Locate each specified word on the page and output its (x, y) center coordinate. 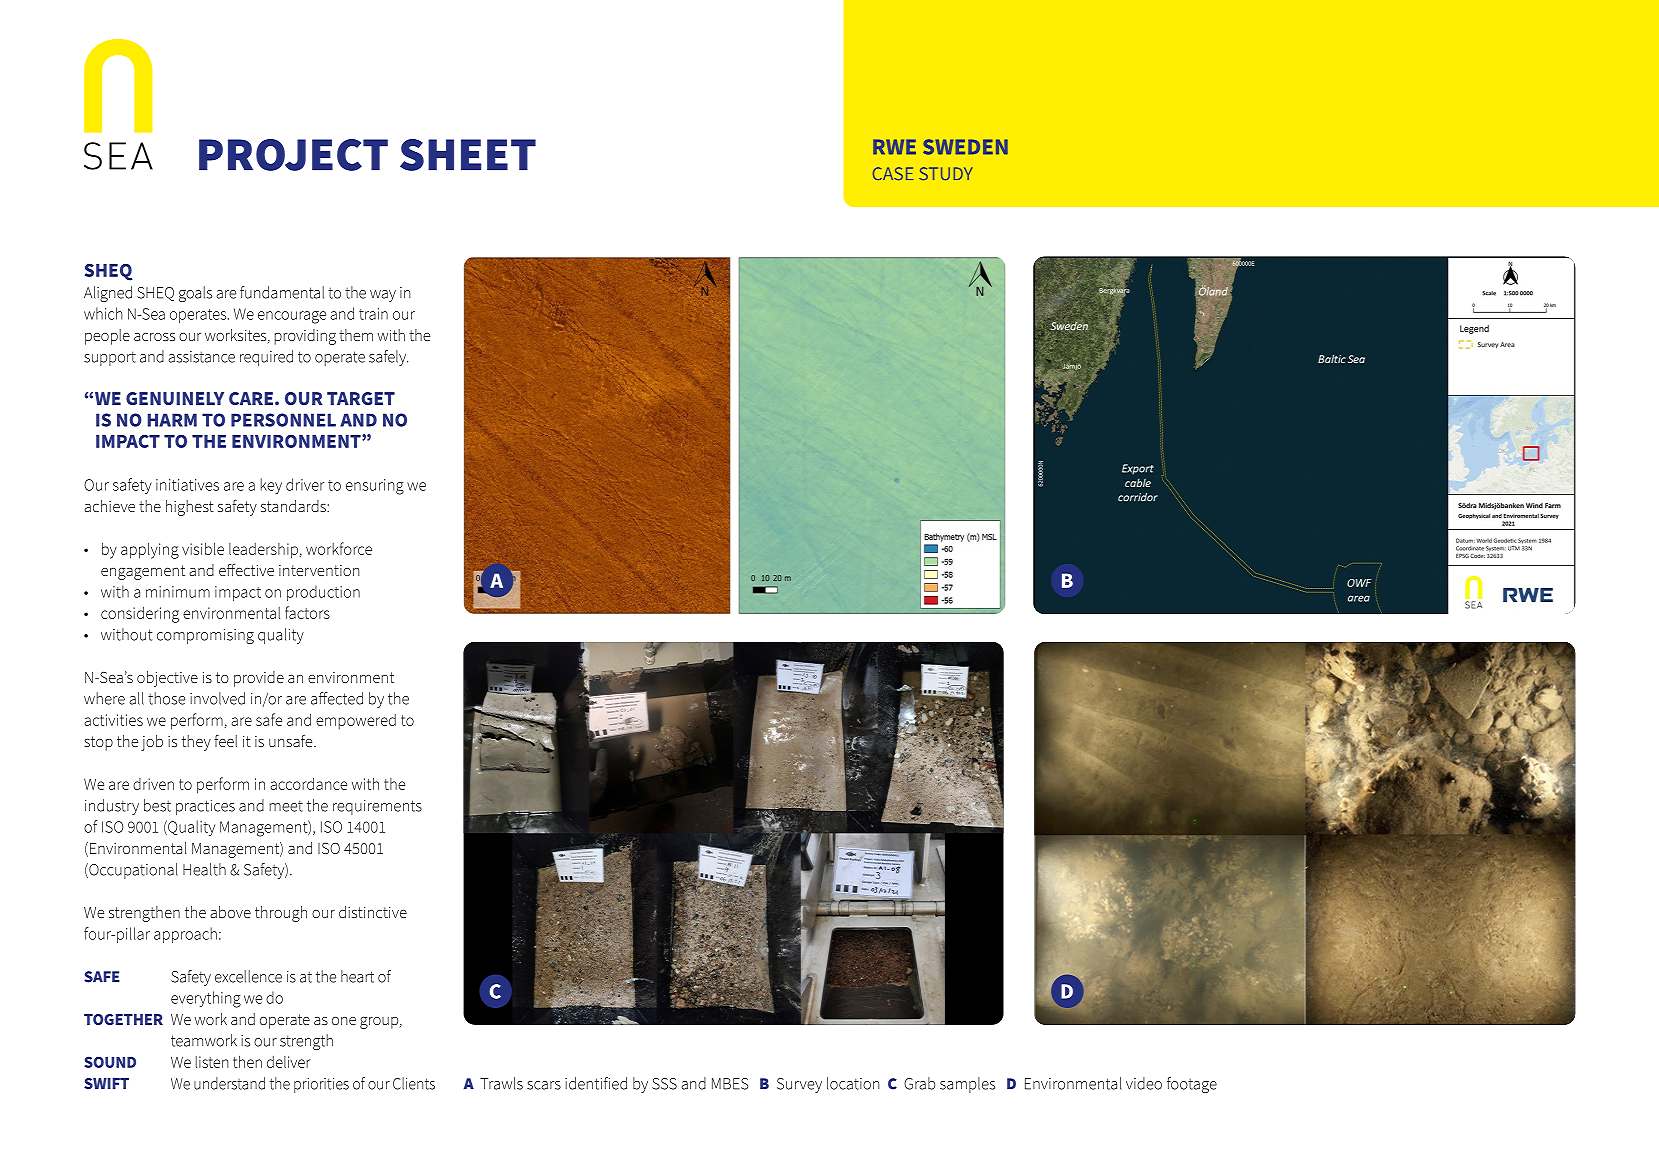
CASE (893, 173)
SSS (664, 1084)
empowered (356, 722)
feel (225, 740)
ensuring (375, 487)
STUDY (945, 173)
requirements (377, 807)
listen (212, 1062)
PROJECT (293, 155)
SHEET (468, 155)
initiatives (187, 485)
